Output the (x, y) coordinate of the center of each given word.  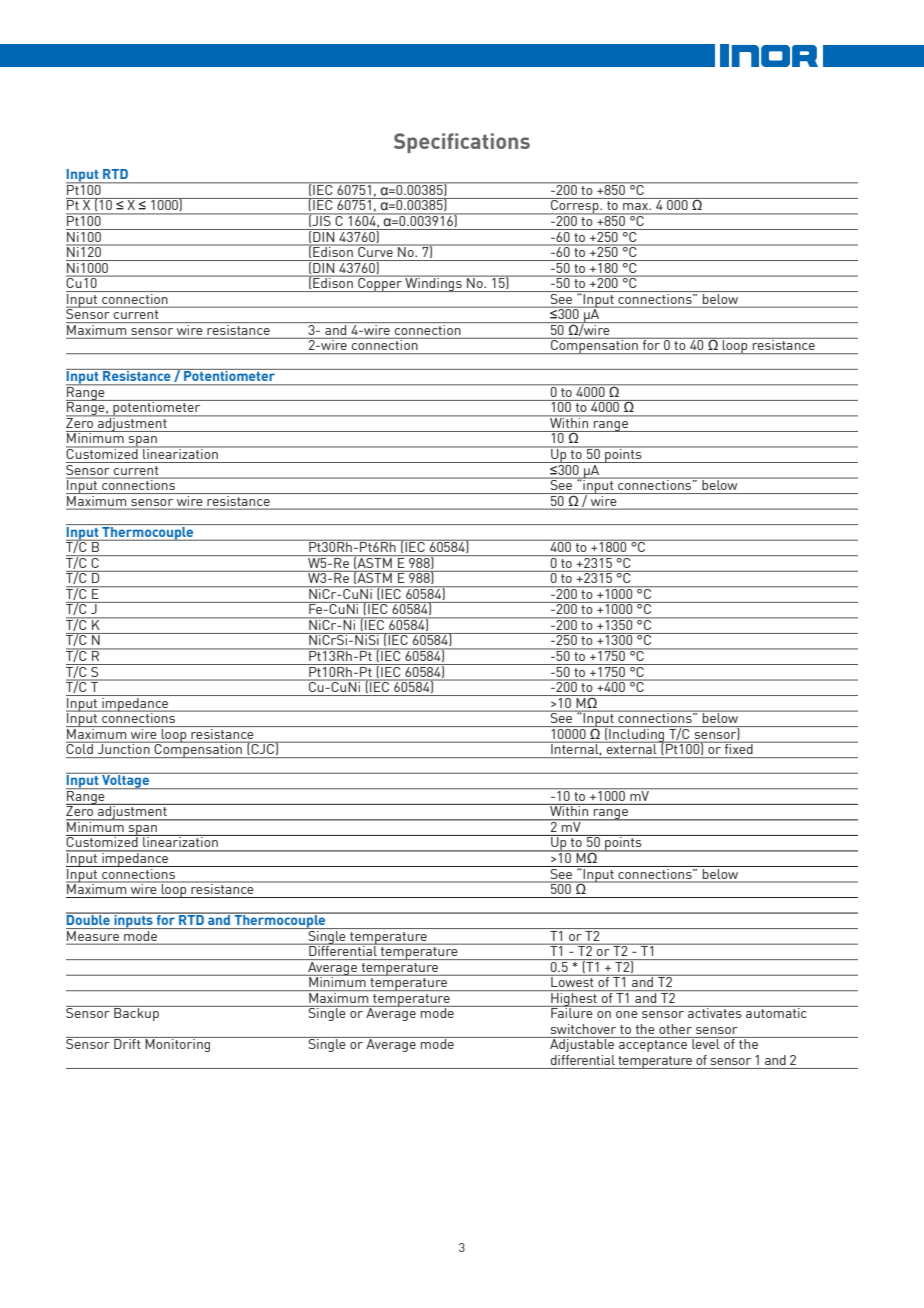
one (627, 1014)
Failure (572, 1012)
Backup (136, 1013)
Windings (434, 284)
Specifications (462, 143)
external (632, 748)
